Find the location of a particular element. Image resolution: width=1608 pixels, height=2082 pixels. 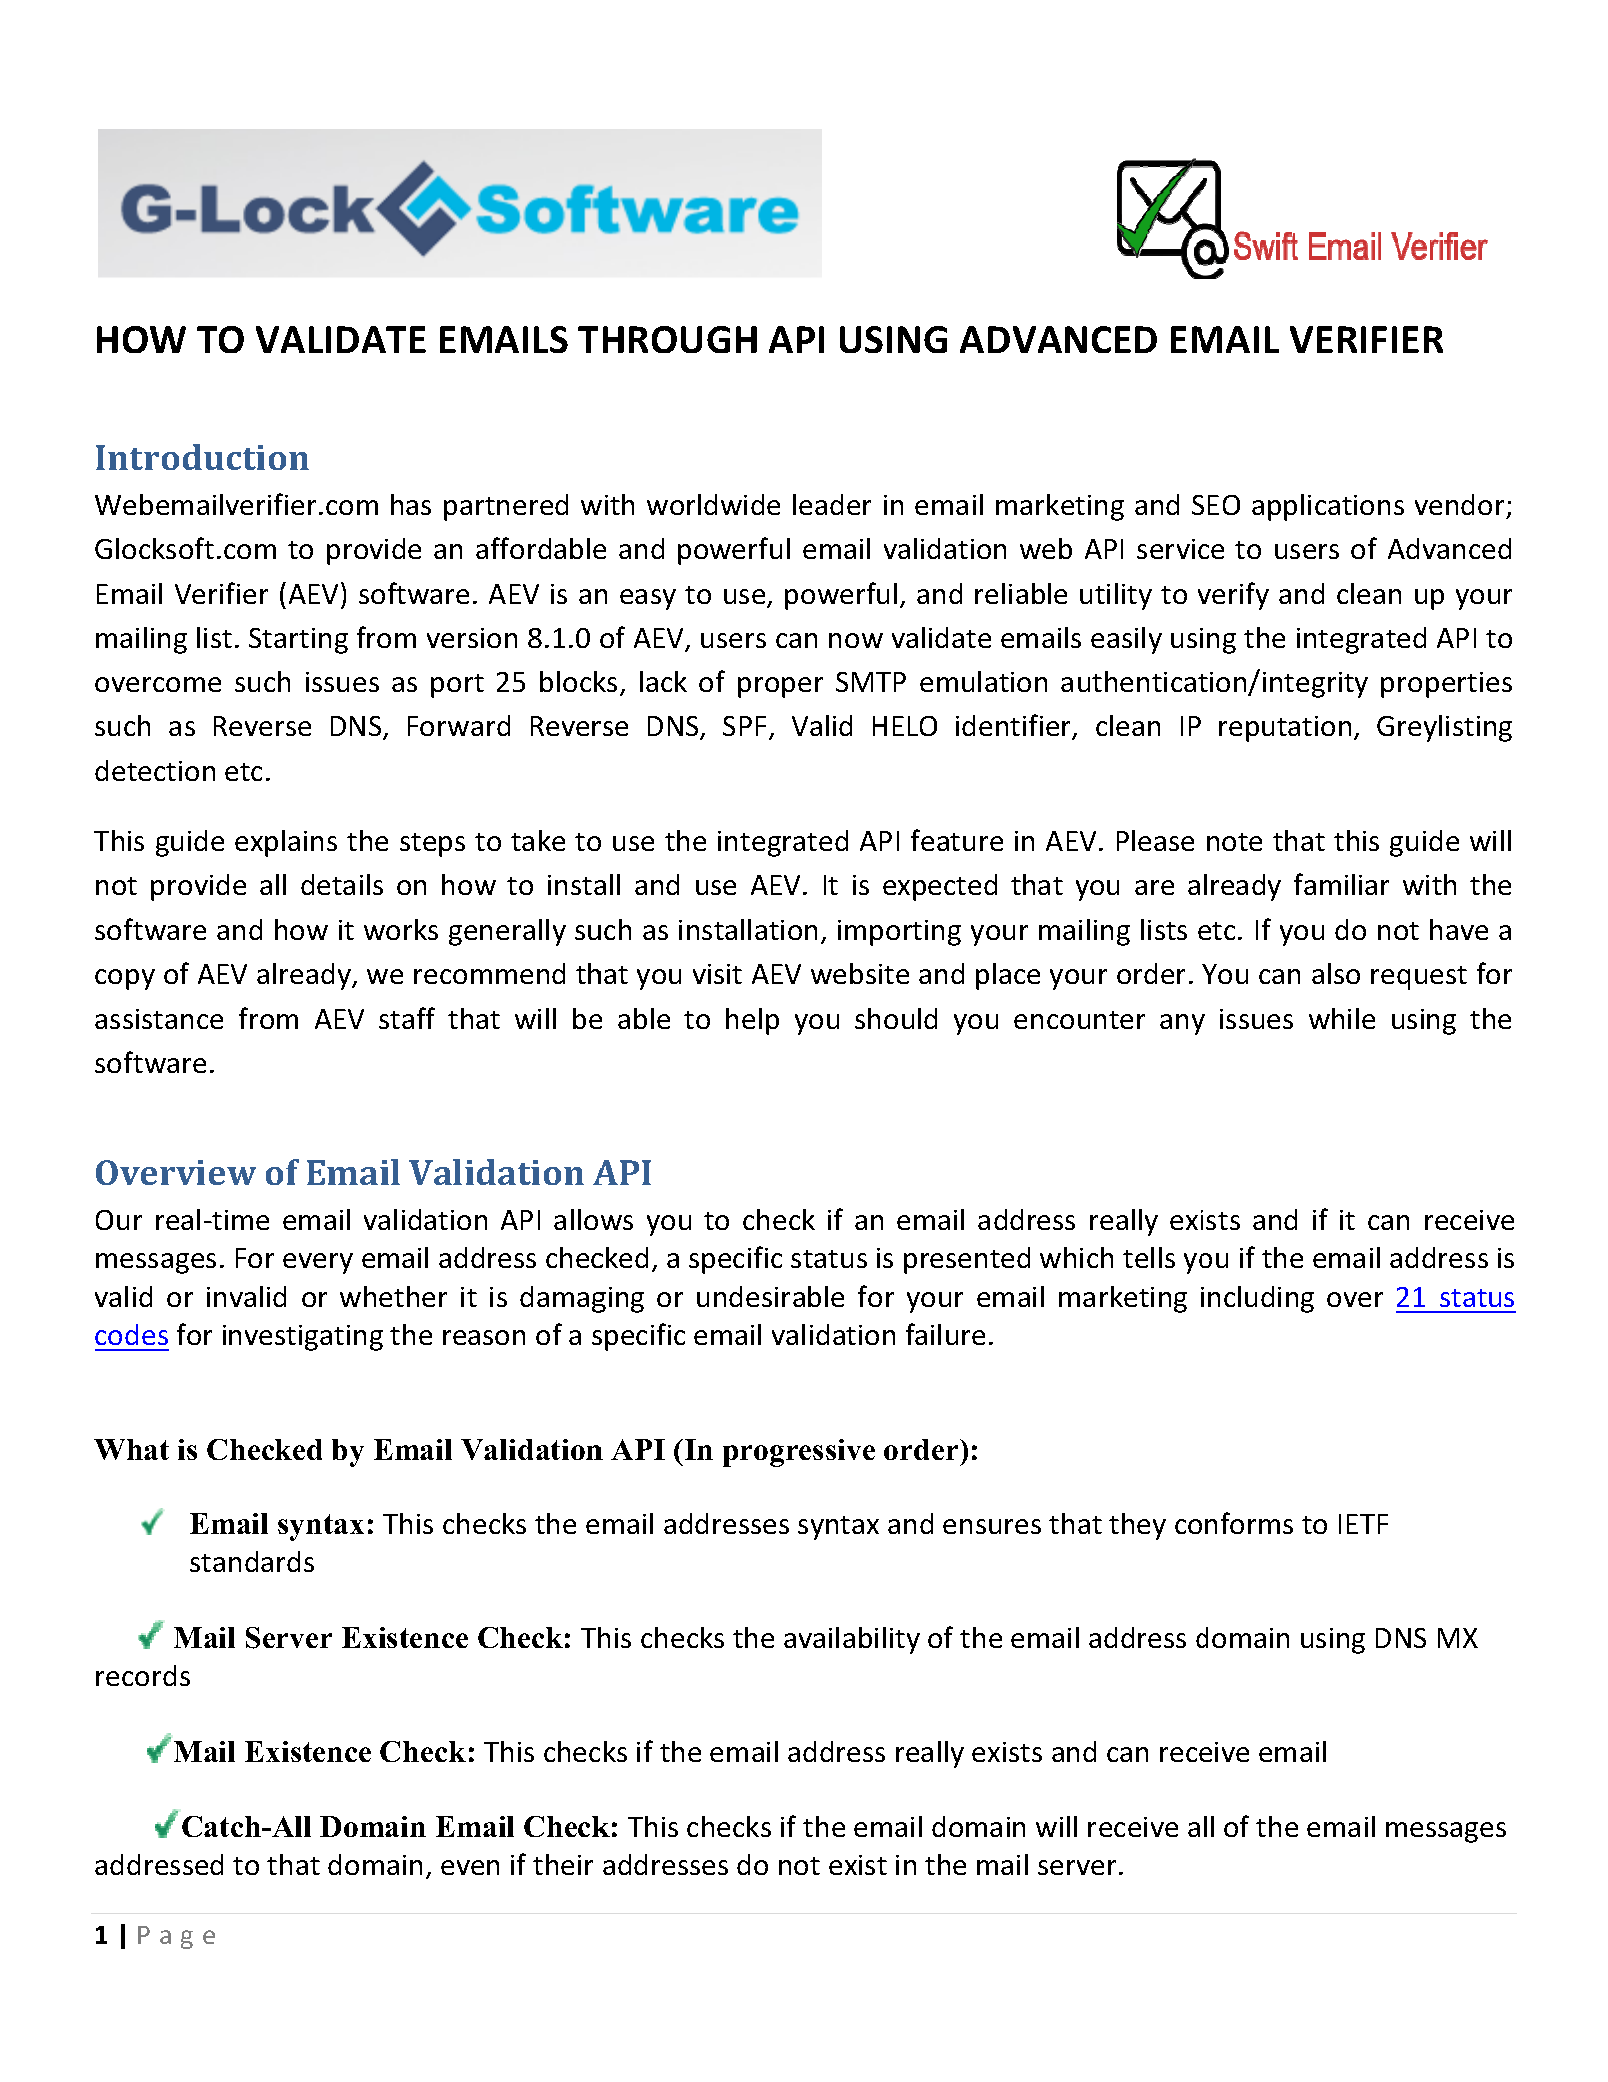

works is located at coordinates (401, 929).
